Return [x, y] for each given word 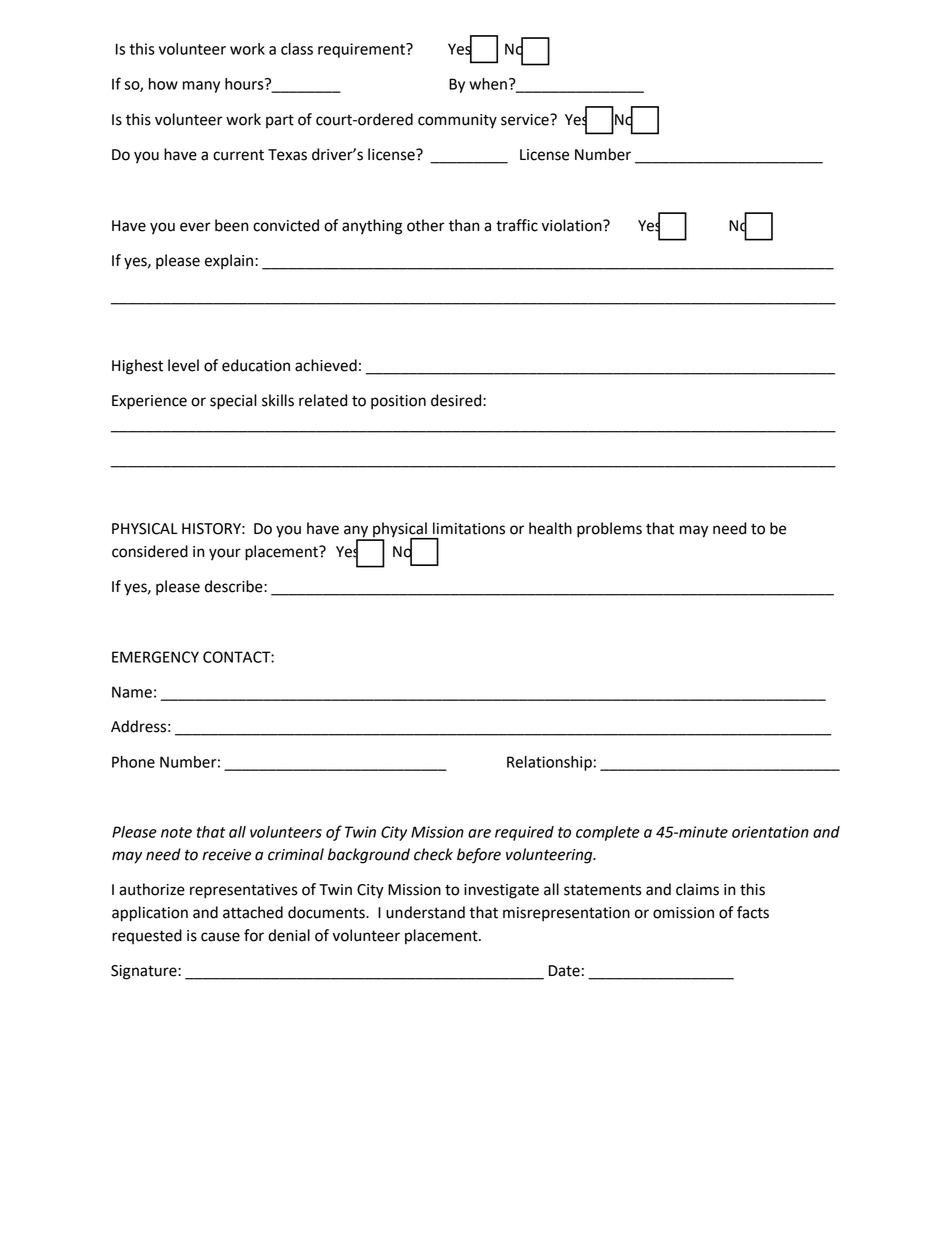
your [225, 554]
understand [425, 912]
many [201, 87]
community [457, 121]
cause [220, 937]
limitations [469, 528]
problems [609, 530]
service [526, 120]
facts [753, 912]
